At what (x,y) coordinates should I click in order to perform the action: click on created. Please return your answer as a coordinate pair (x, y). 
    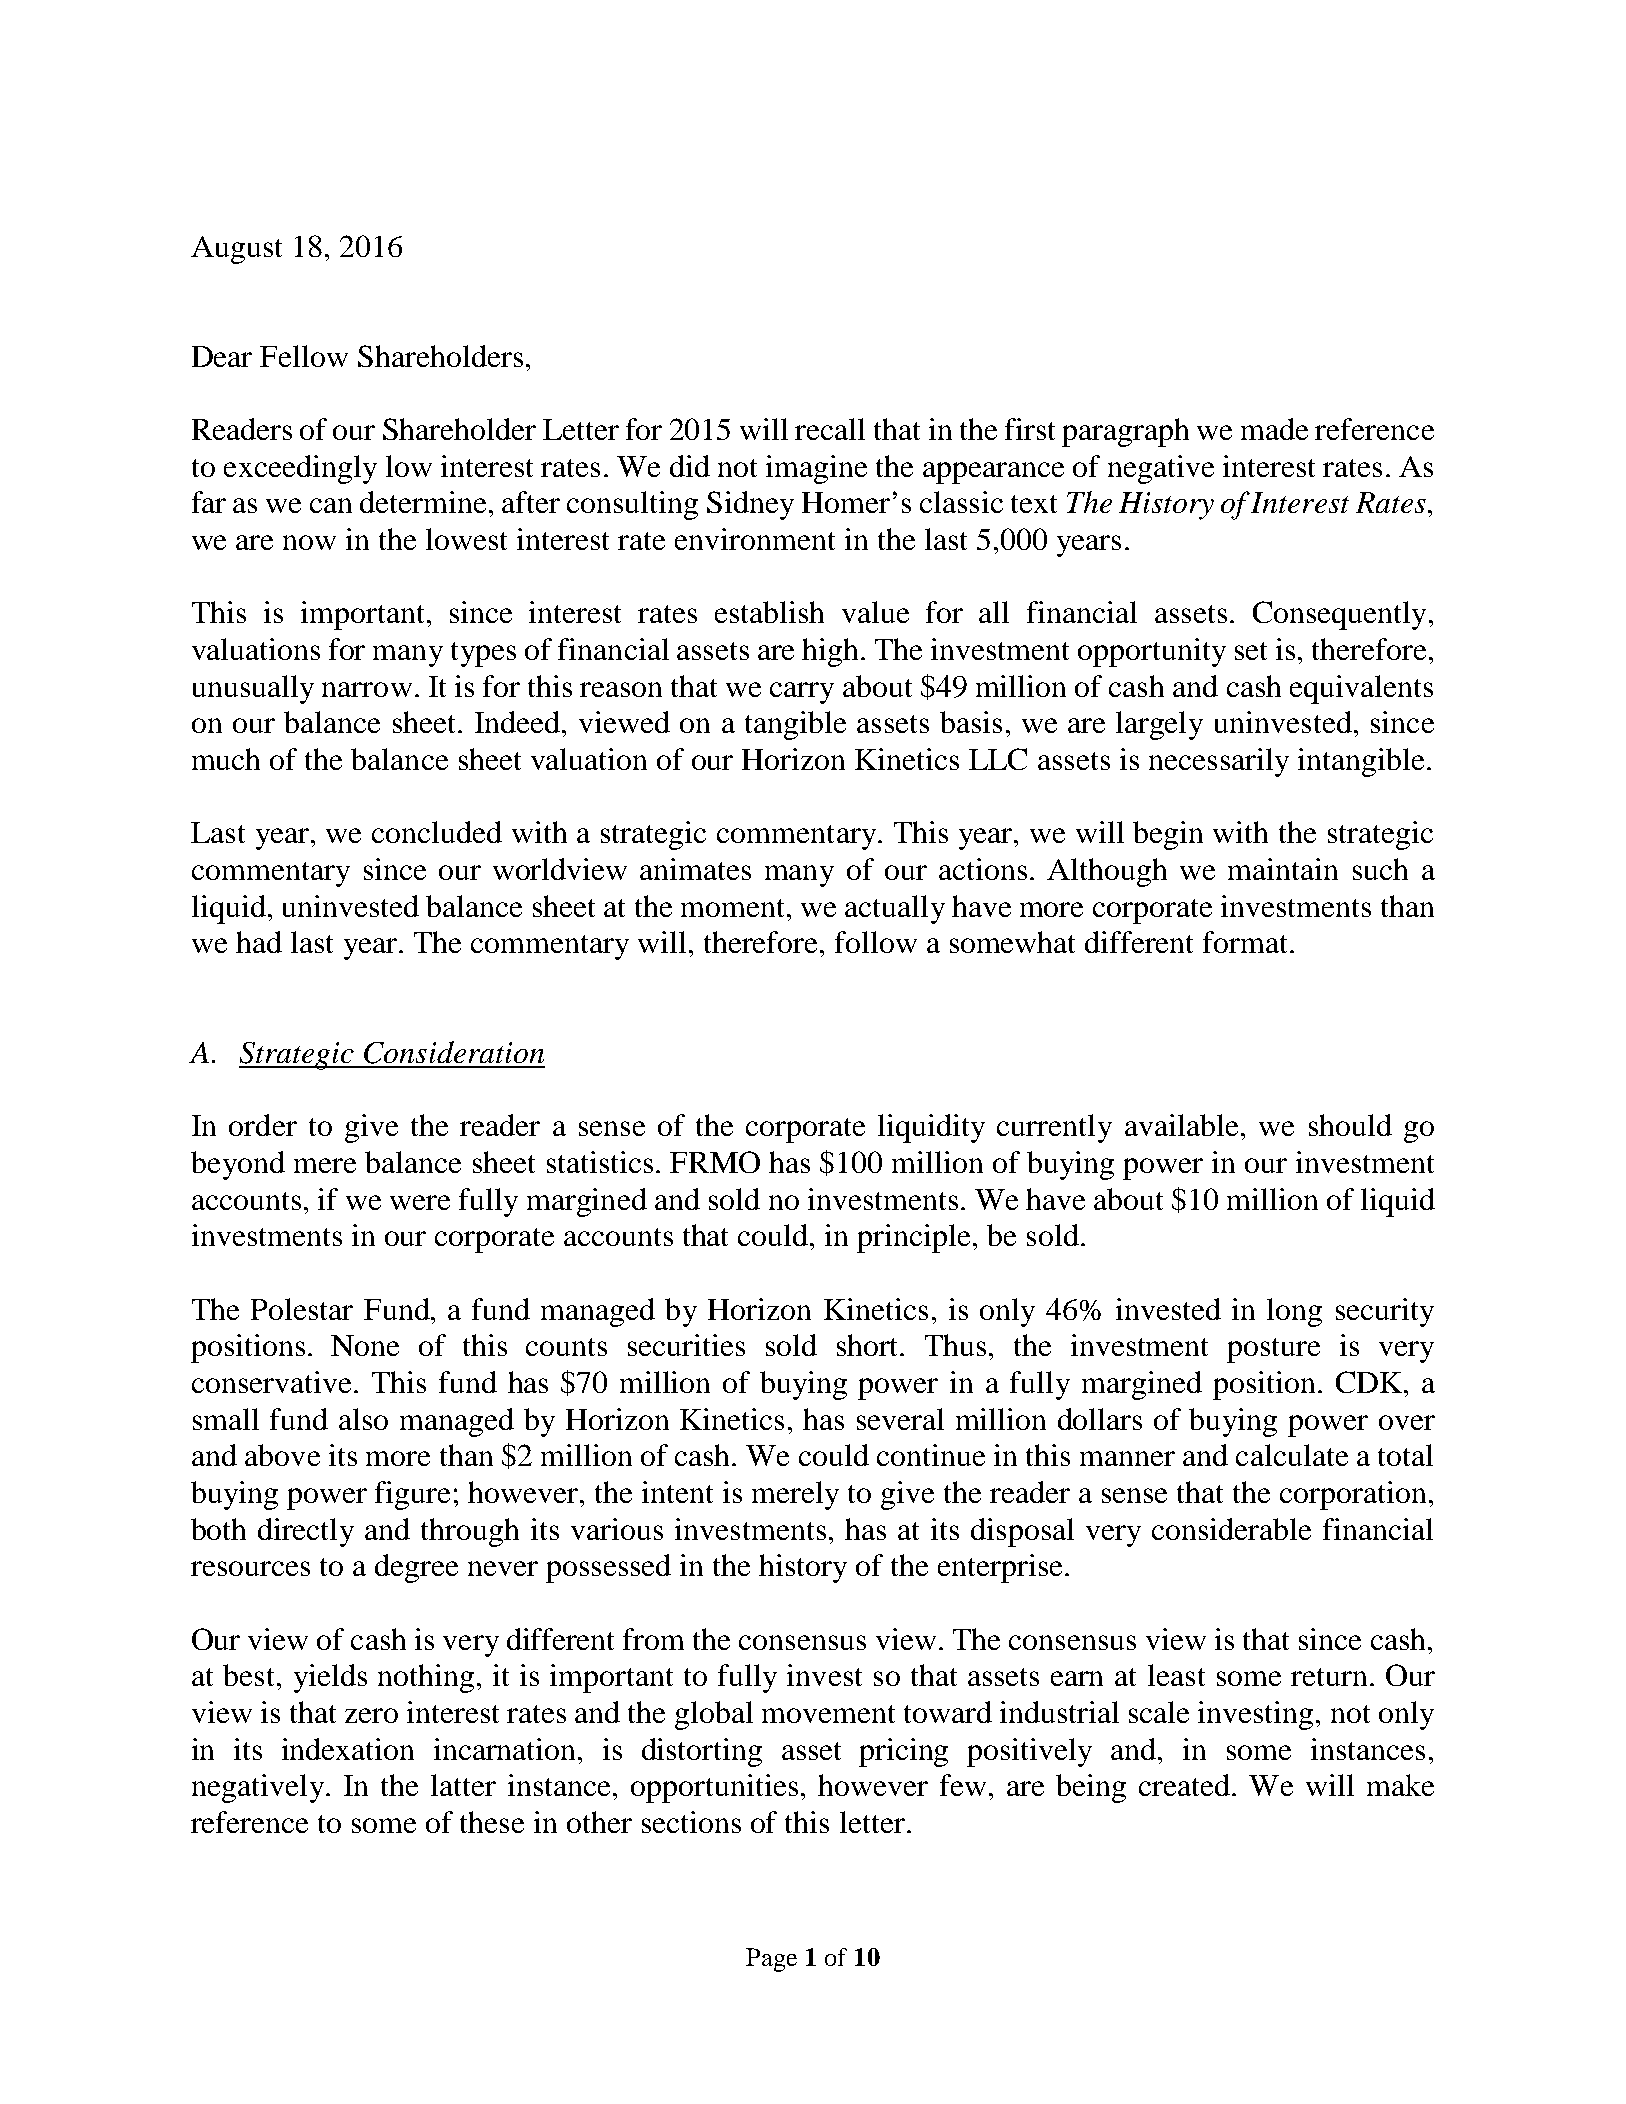
    Looking at the image, I should click on (1186, 1785).
